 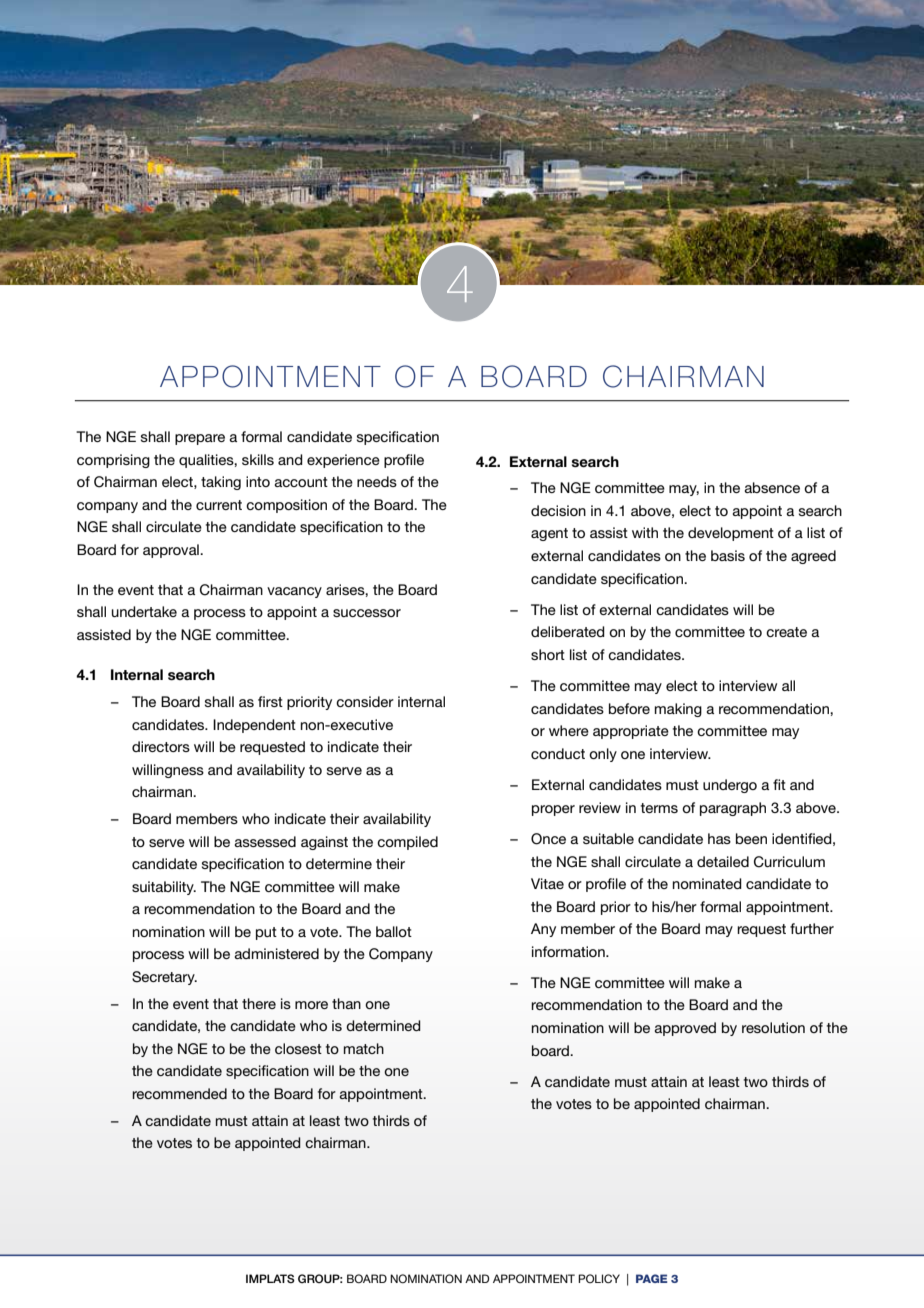 What do you see at coordinates (786, 632) in the screenshot?
I see `create` at bounding box center [786, 632].
